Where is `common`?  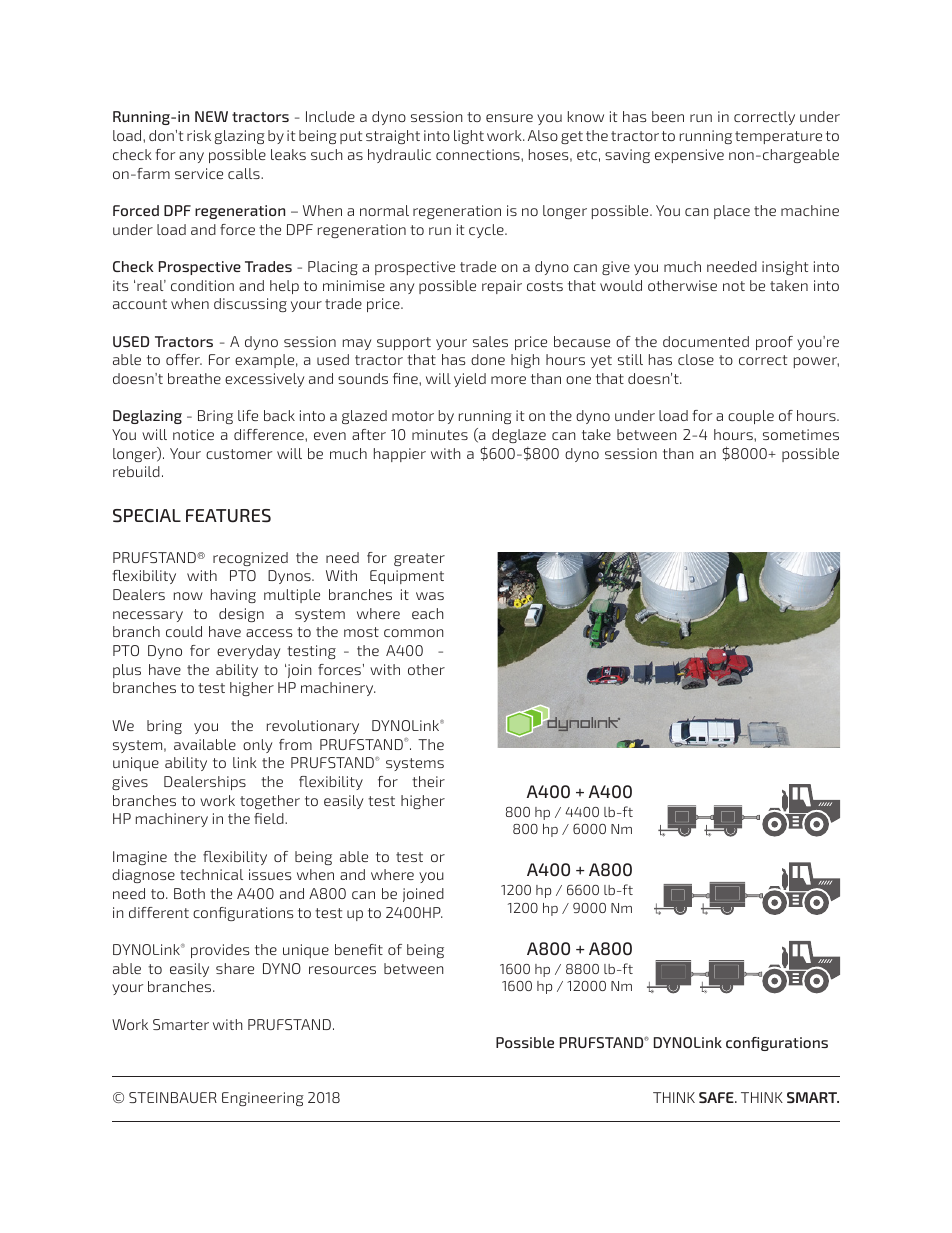
common is located at coordinates (414, 633).
